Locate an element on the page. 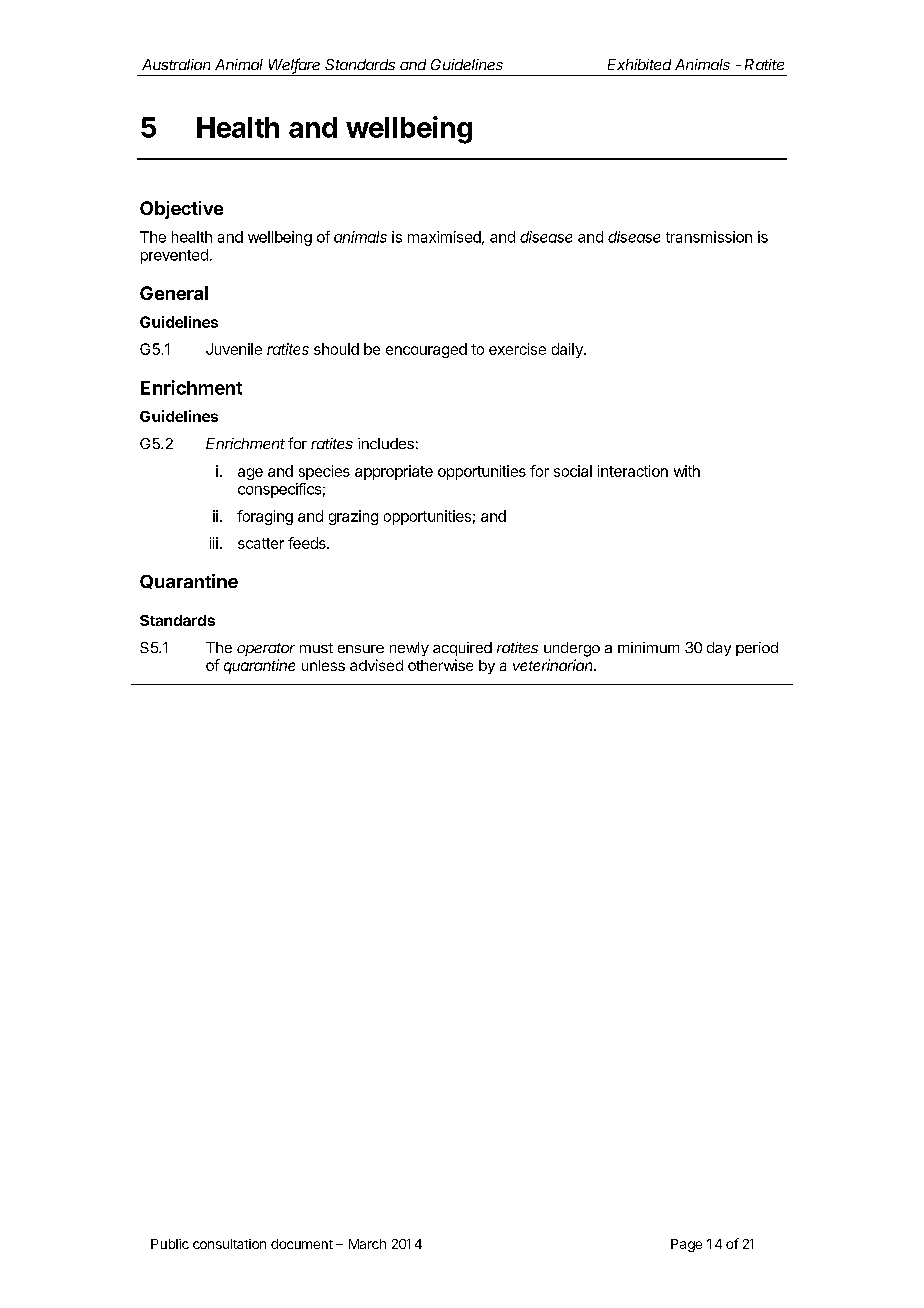 Image resolution: width=924 pixels, height=1308 pixels. Exhibited is located at coordinates (639, 64).
